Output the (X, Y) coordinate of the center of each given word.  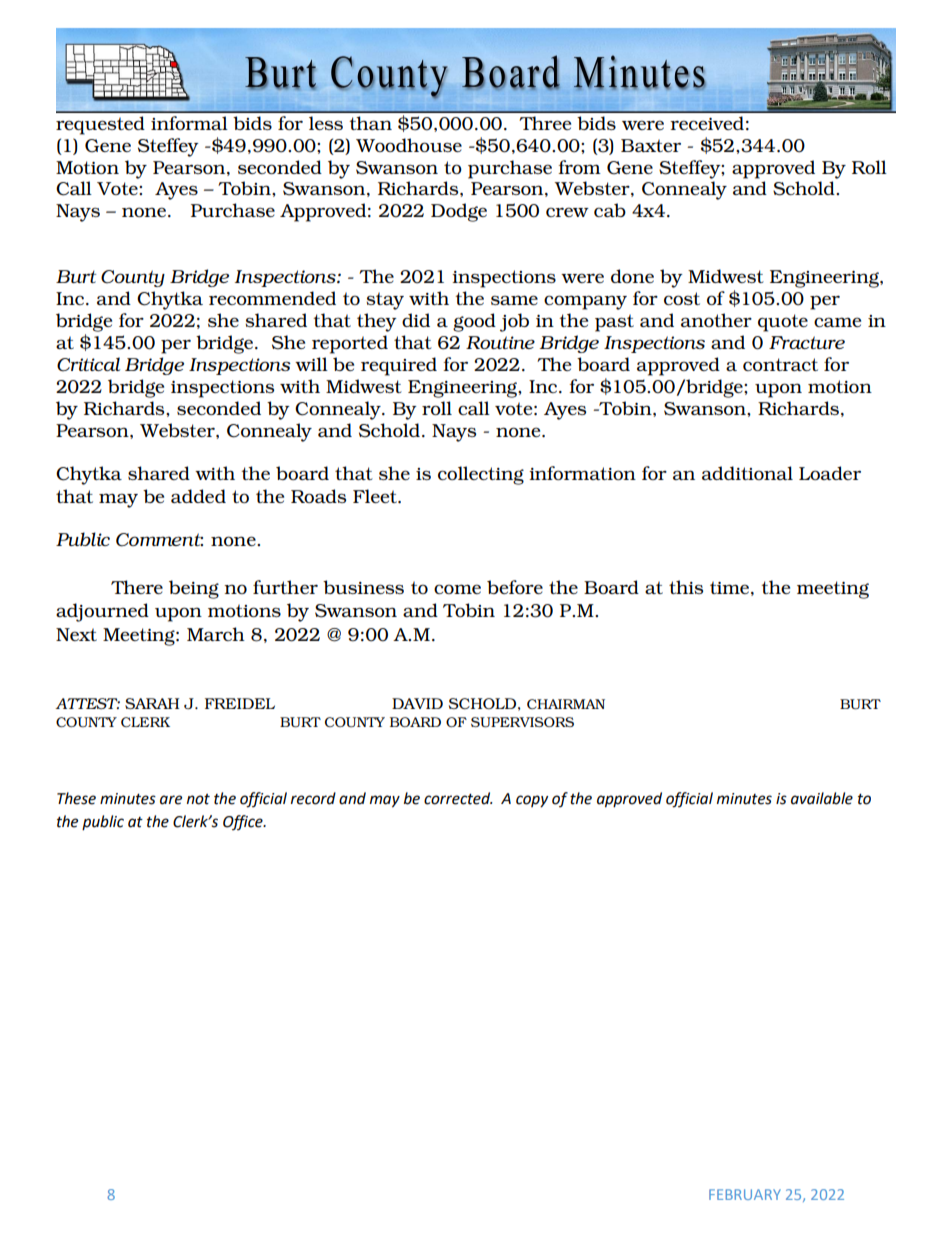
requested (100, 125)
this (686, 587)
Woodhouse (409, 145)
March (216, 634)
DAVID (417, 703)
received (707, 123)
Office (244, 822)
